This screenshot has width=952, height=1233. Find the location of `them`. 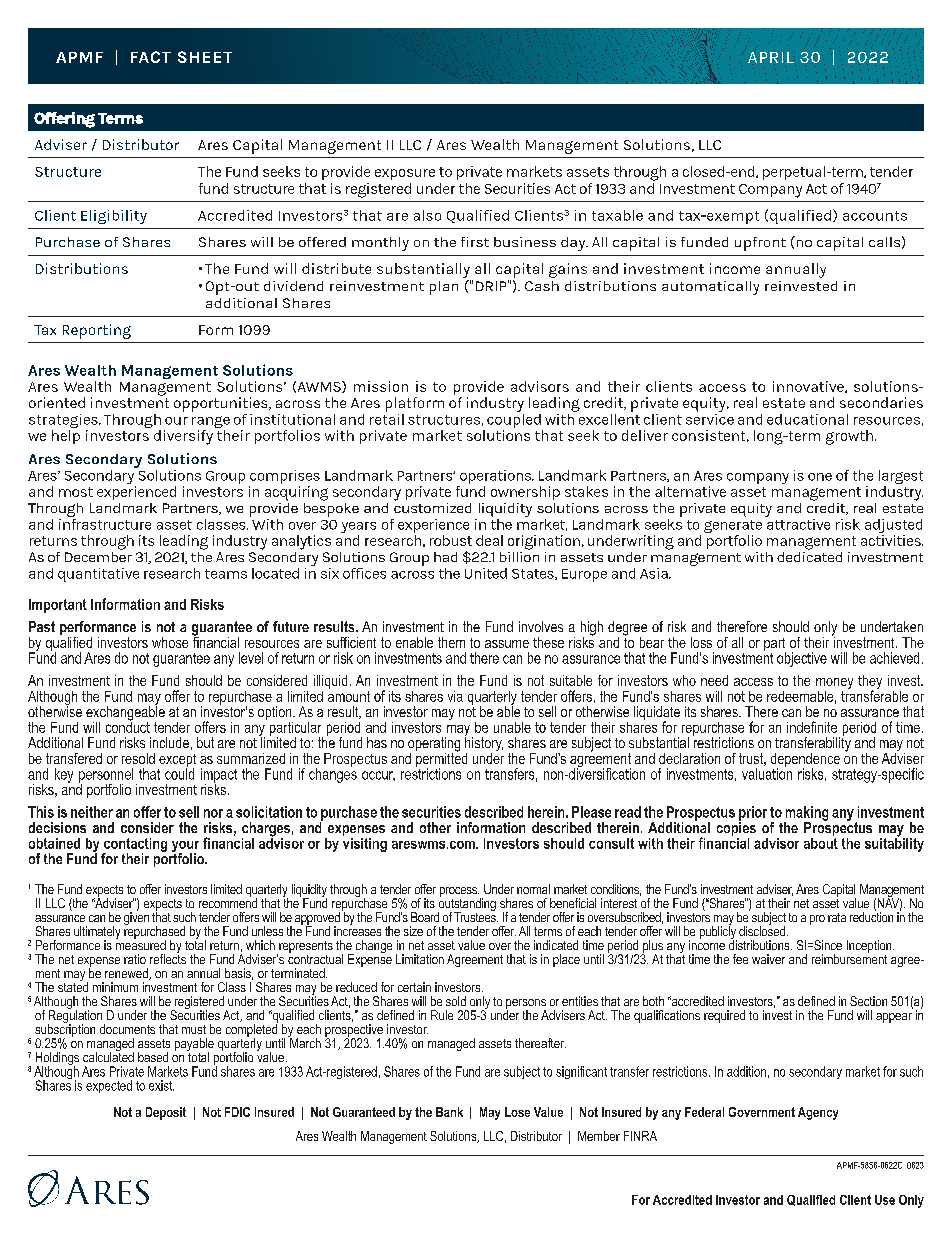

them is located at coordinates (451, 642).
